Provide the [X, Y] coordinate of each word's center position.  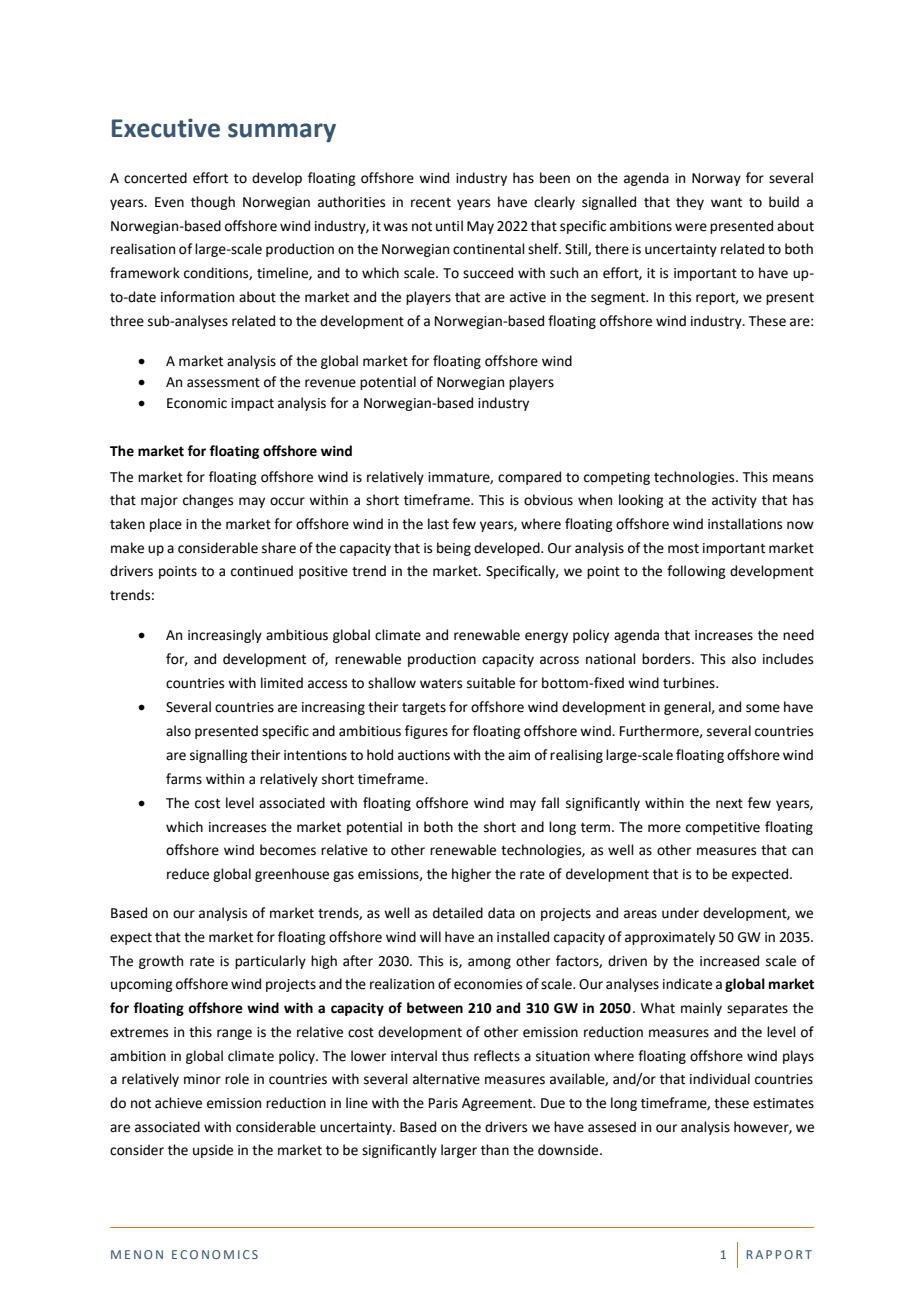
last [438, 524]
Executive [166, 128]
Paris [443, 1103]
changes [208, 501]
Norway [716, 179]
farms [184, 779]
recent [431, 203]
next [729, 804]
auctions [424, 755]
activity [734, 501]
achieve [178, 1103]
